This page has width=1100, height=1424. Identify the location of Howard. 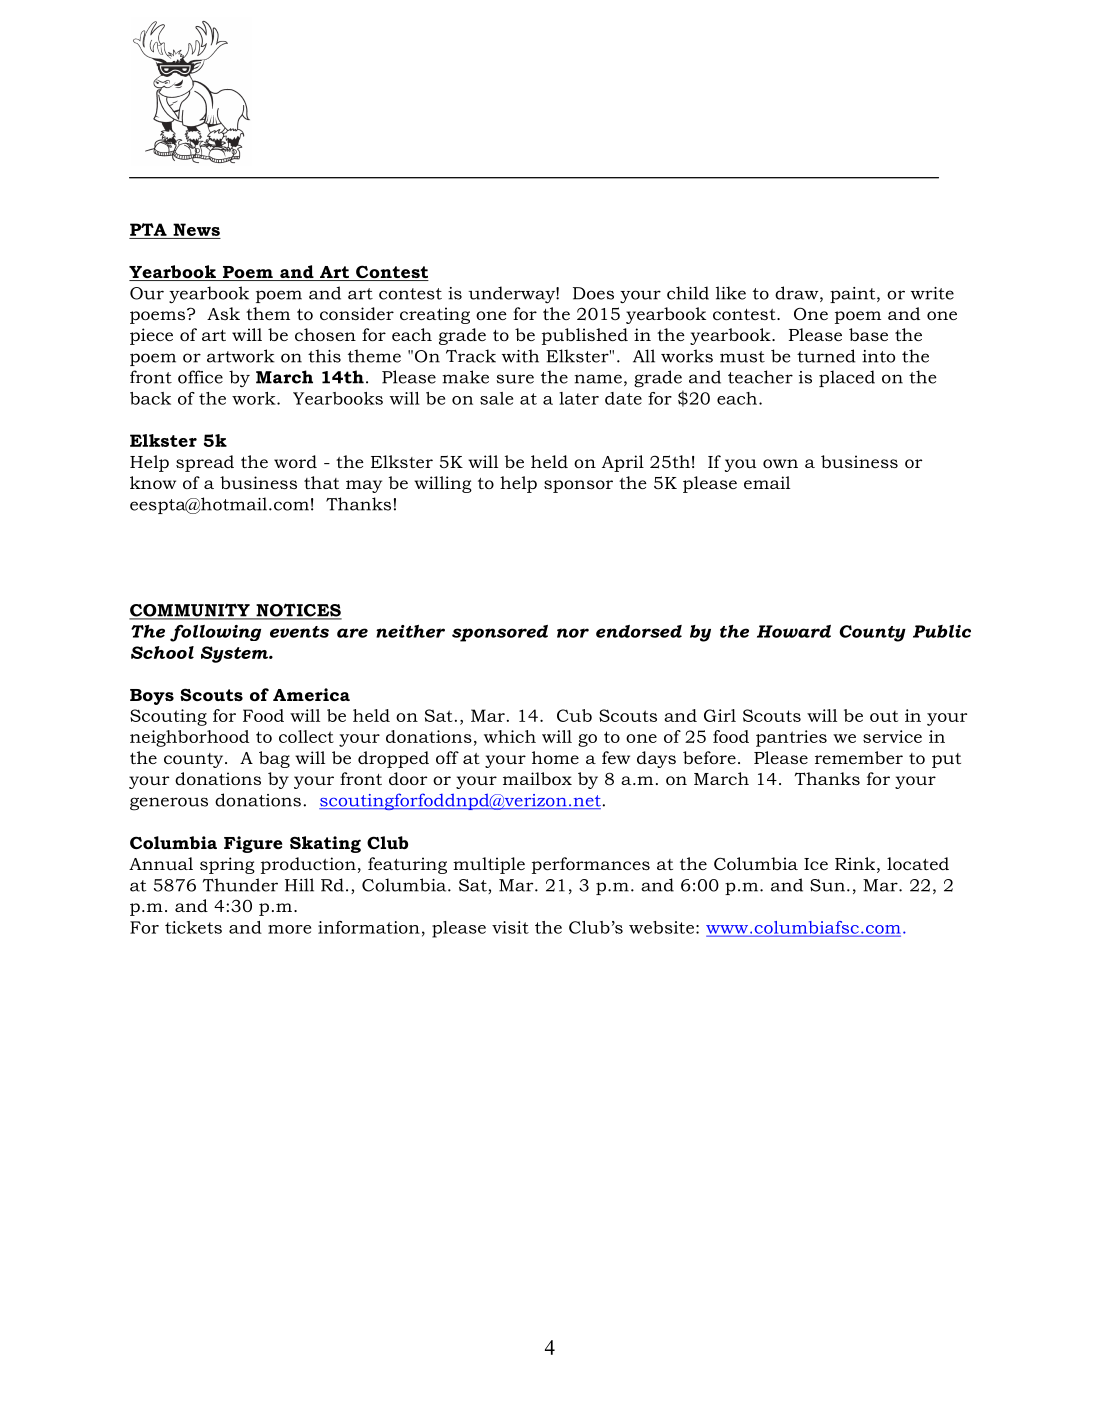
(794, 631).
